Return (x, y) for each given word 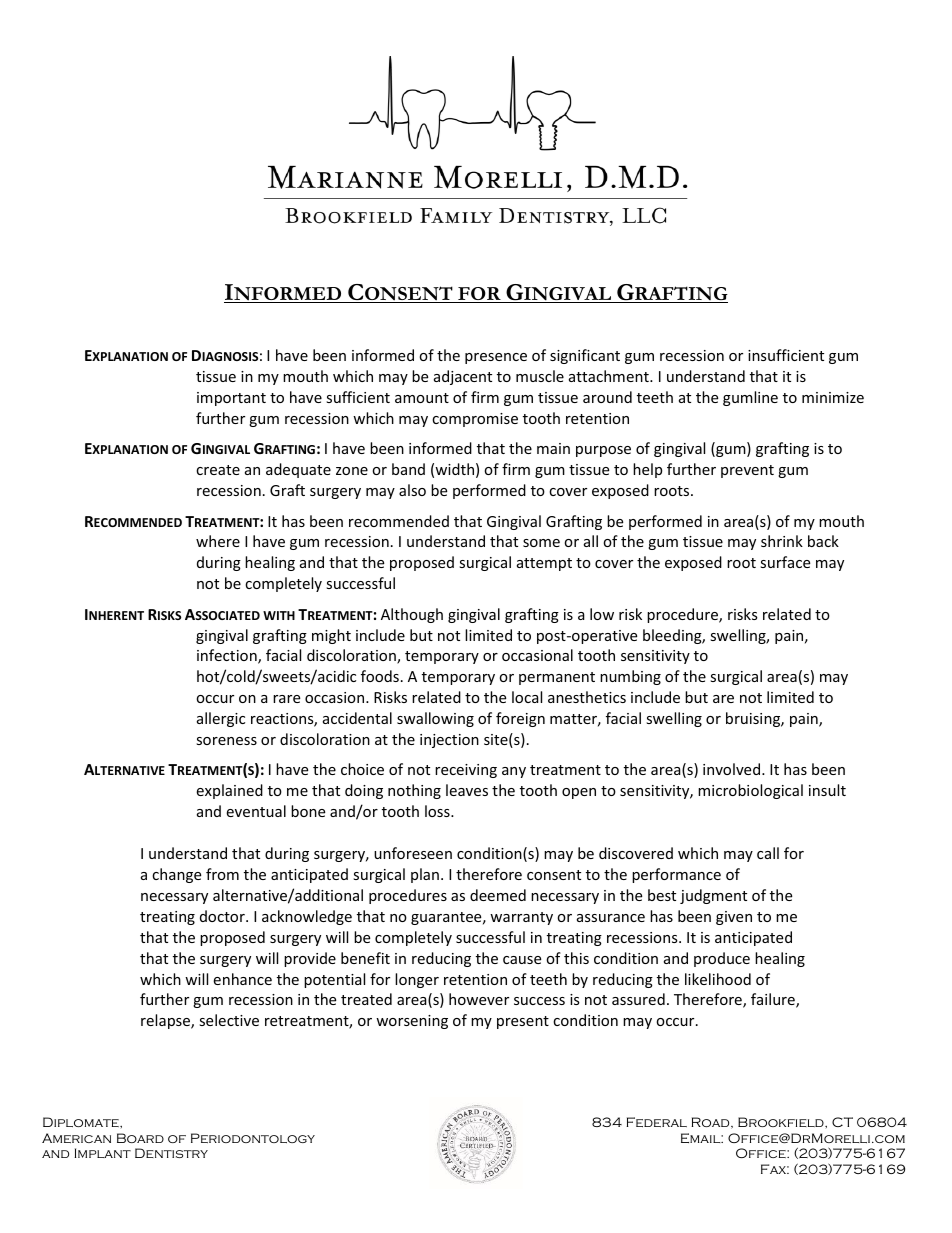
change (176, 875)
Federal (656, 1122)
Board (140, 1138)
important (231, 399)
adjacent (463, 377)
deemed (498, 895)
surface (785, 562)
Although (412, 615)
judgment (713, 896)
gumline (750, 398)
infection (228, 656)
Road (711, 1123)
